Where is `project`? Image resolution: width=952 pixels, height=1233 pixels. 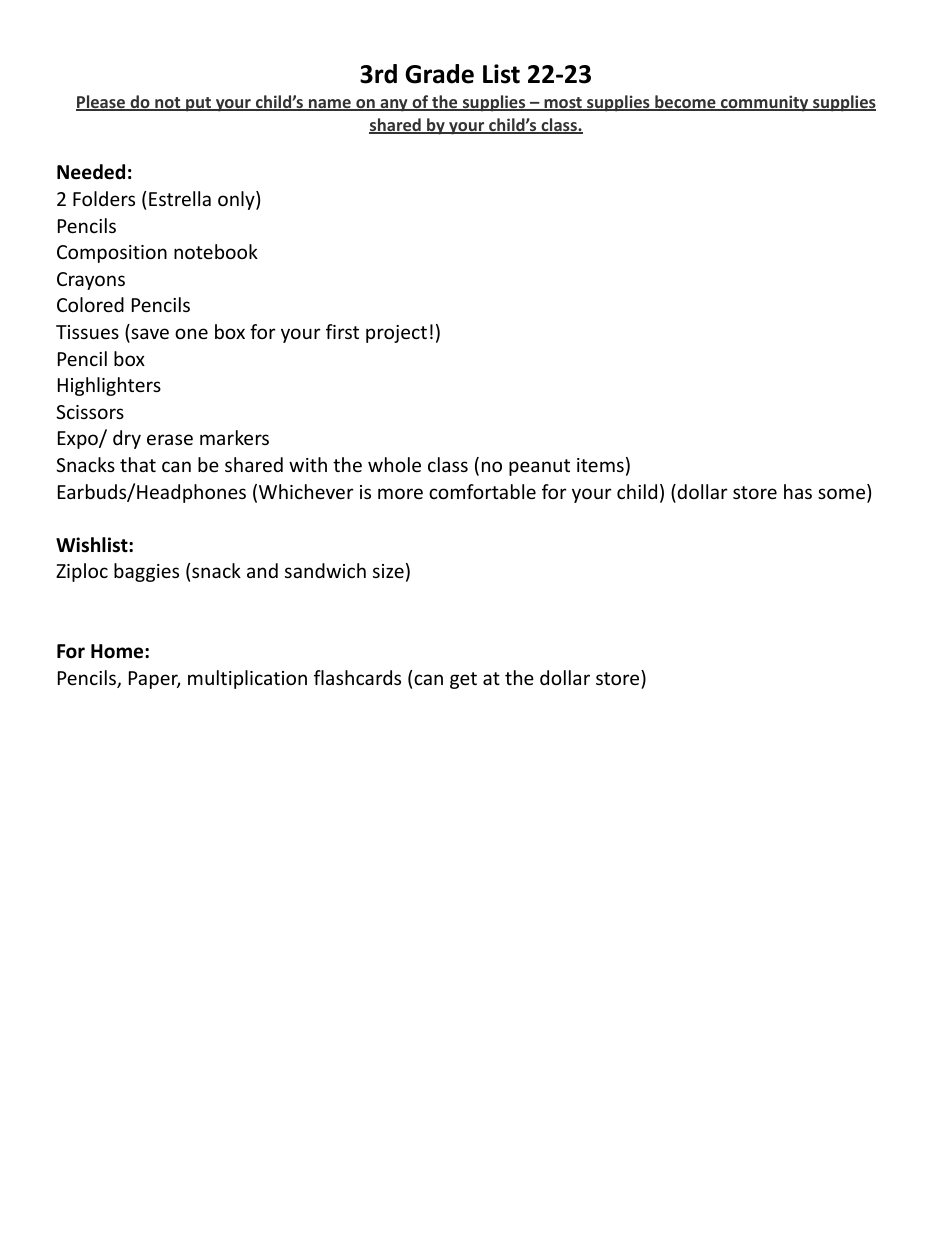
project is located at coordinates (396, 334).
